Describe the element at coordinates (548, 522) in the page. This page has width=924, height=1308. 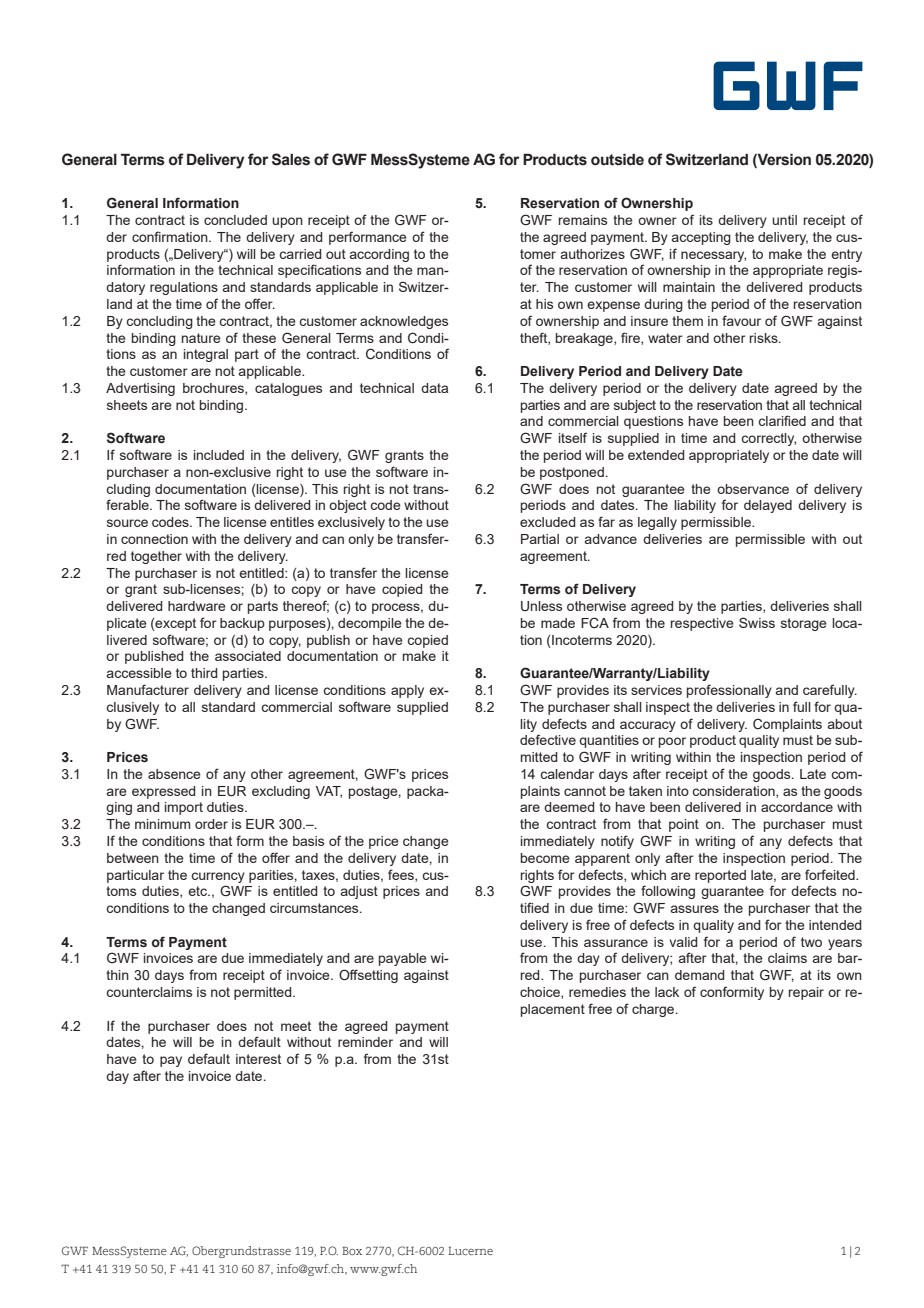
I see `excluded` at that location.
